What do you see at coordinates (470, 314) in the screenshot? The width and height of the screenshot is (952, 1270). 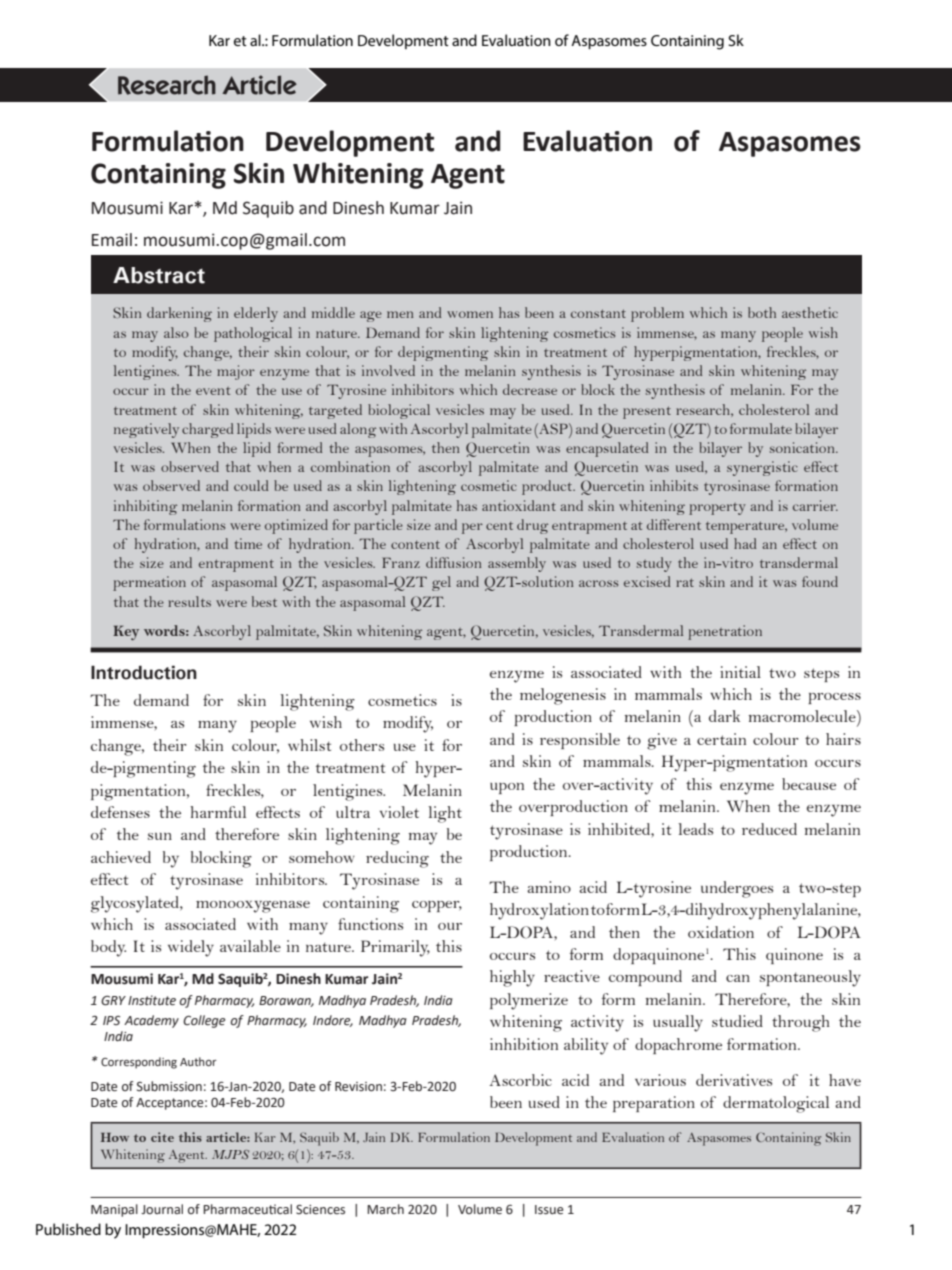 I see `women` at bounding box center [470, 314].
